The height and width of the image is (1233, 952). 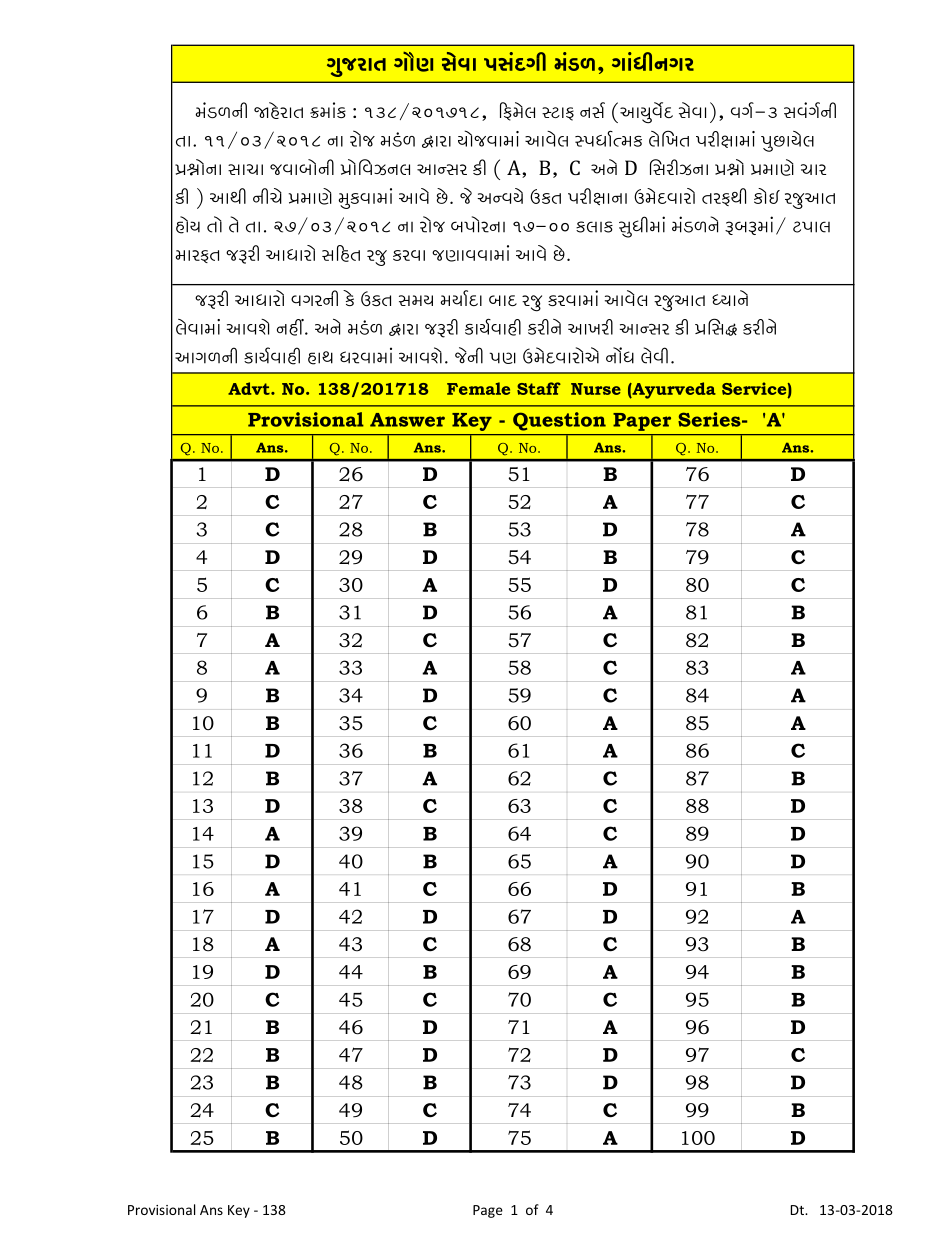 I want to click on Female, so click(x=478, y=388).
